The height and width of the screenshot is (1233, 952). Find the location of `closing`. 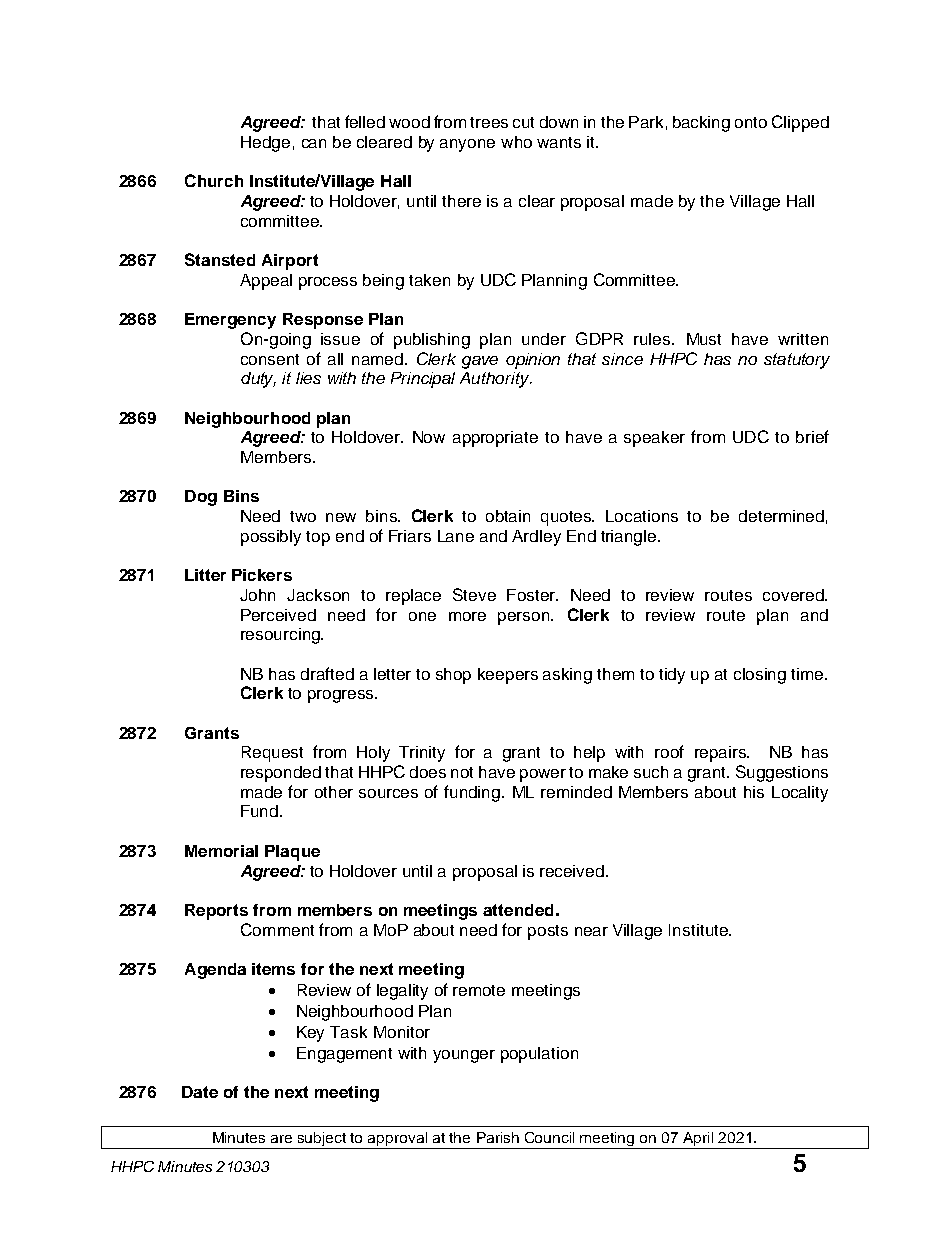

closing is located at coordinates (760, 676).
